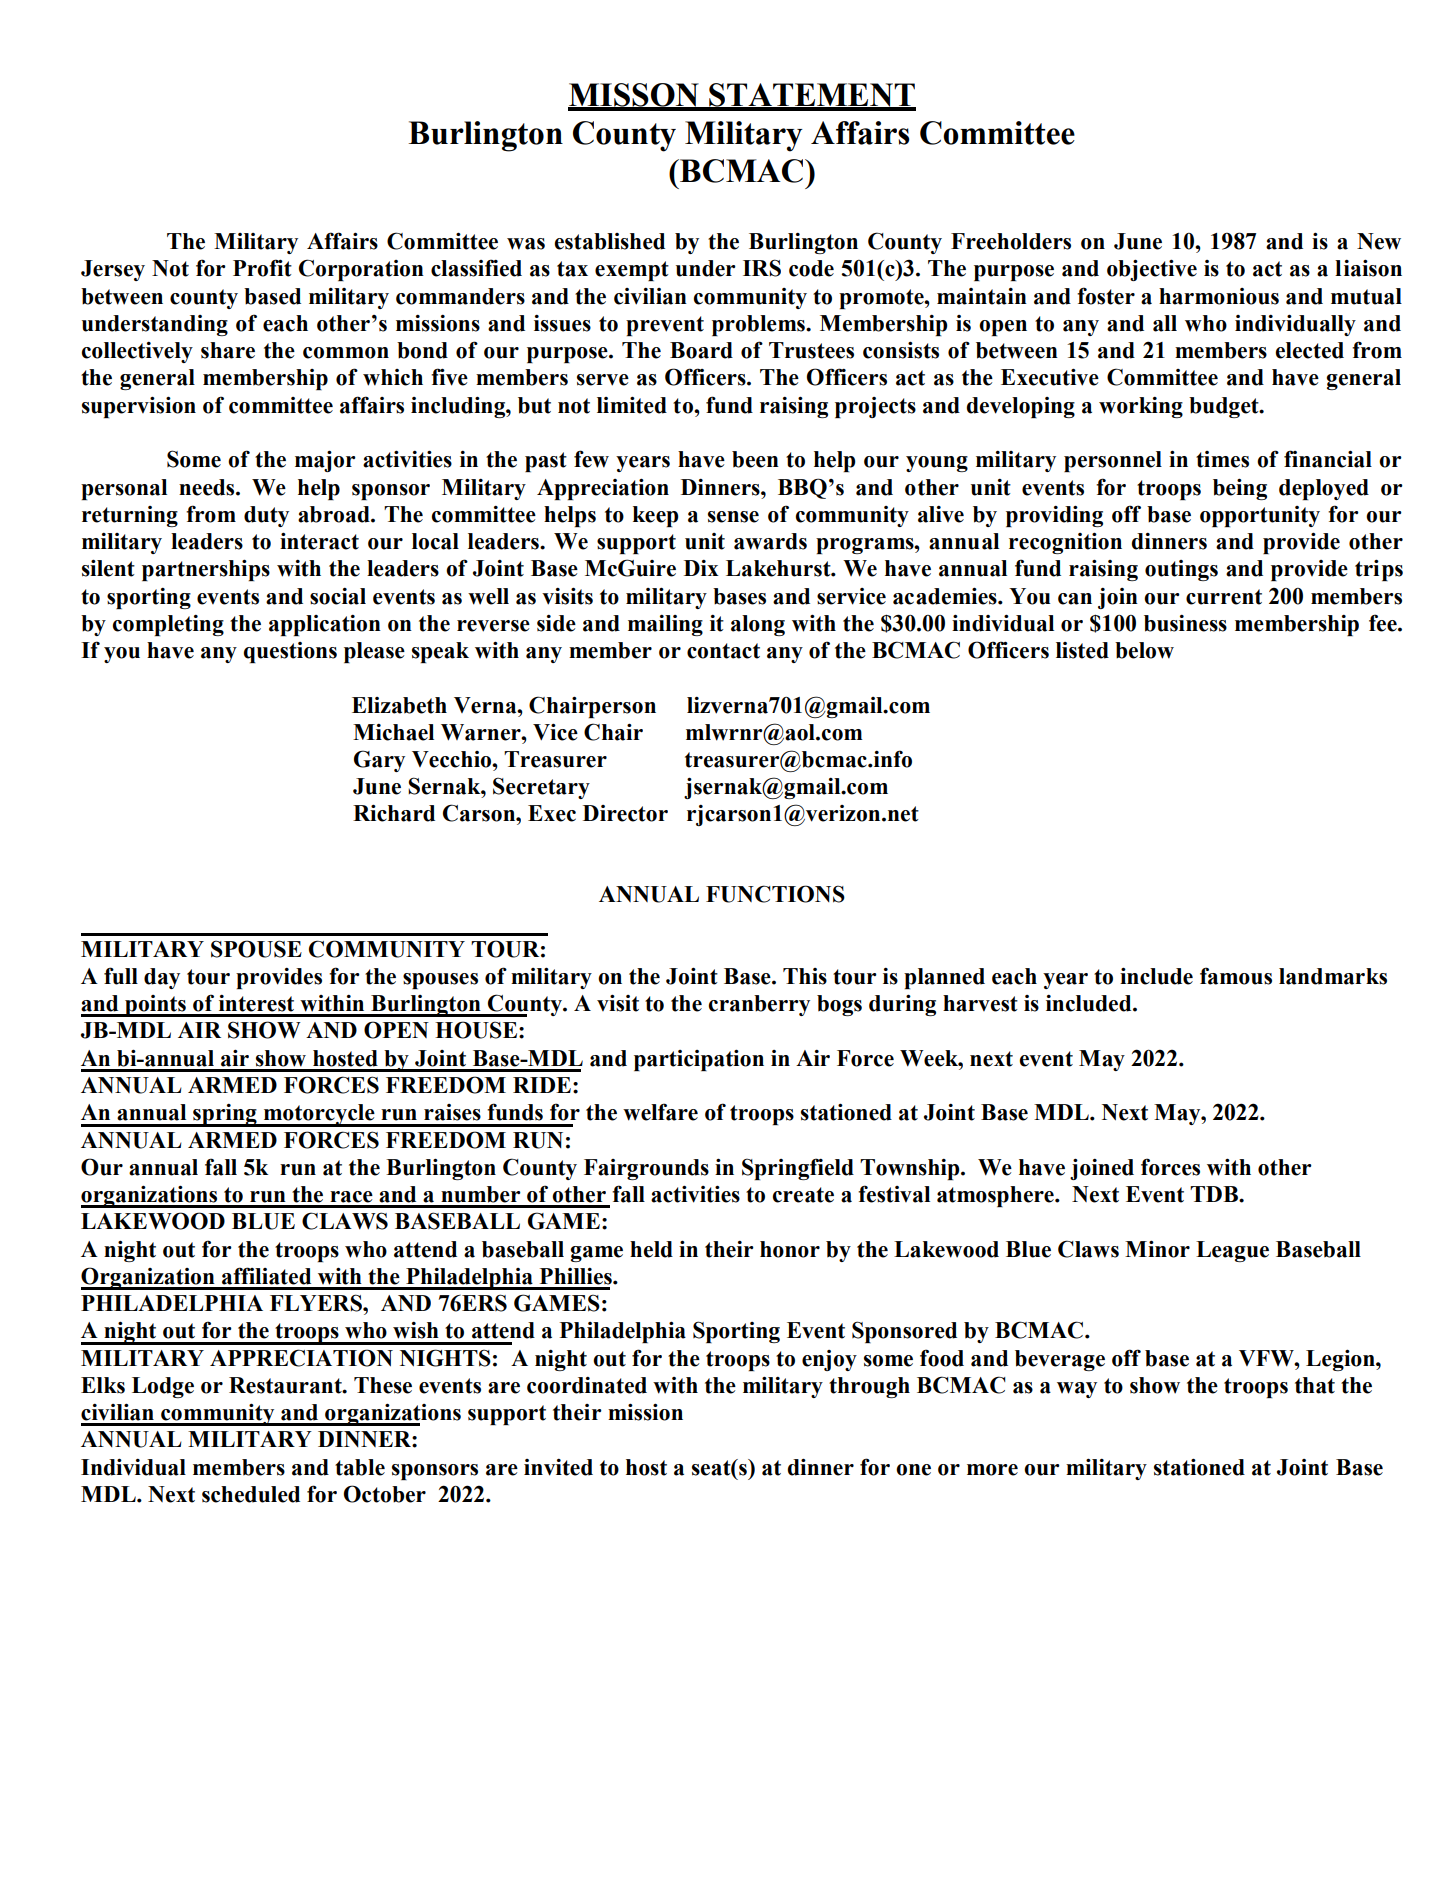 The image size is (1450, 1877). What do you see at coordinates (1215, 1194) in the screenshot?
I see `TDB` at bounding box center [1215, 1194].
